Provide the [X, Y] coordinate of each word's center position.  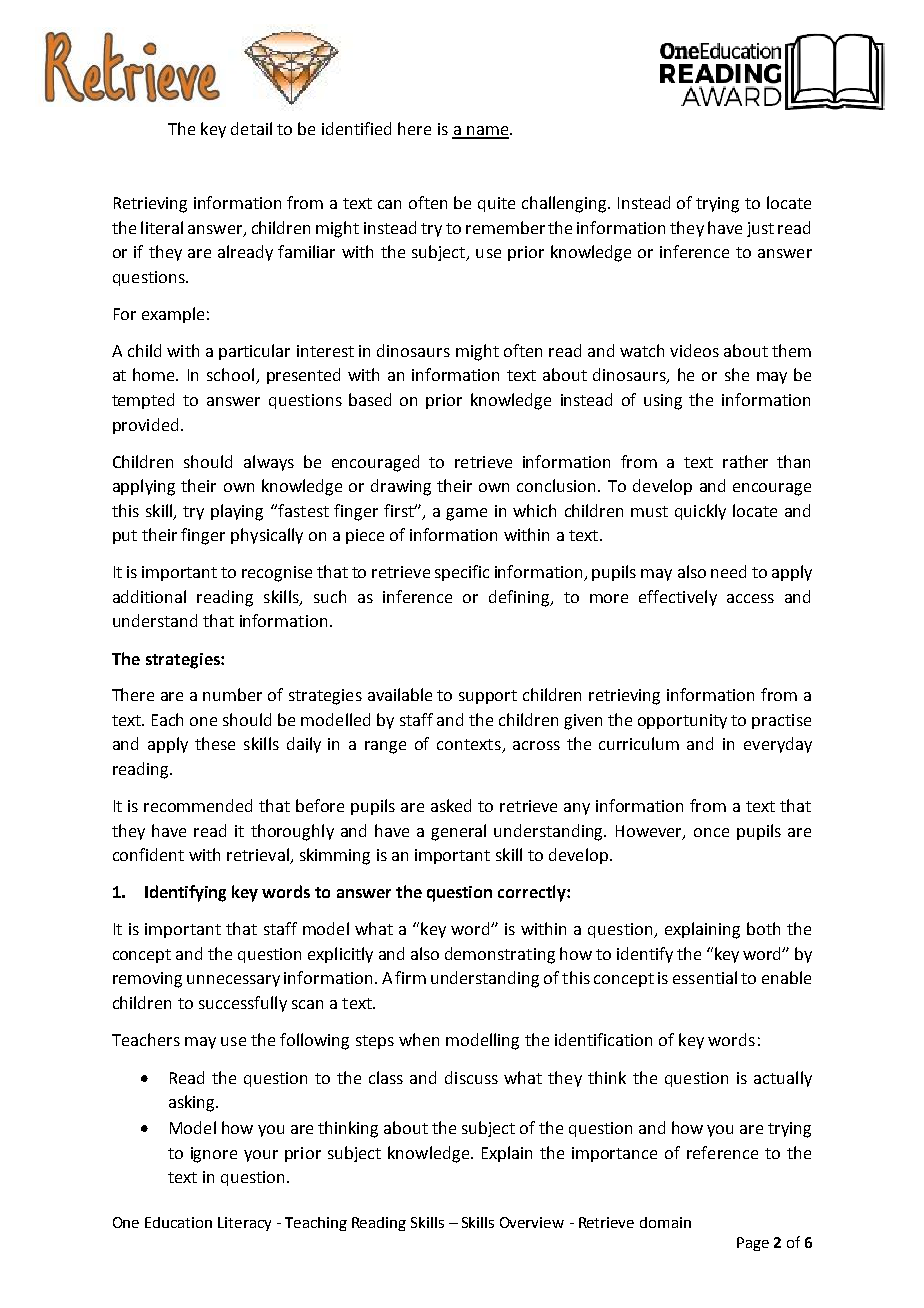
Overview [532, 1222]
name [487, 132]
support [488, 697]
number [232, 694]
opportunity [682, 721]
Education [178, 1222]
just [760, 229]
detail [251, 128]
